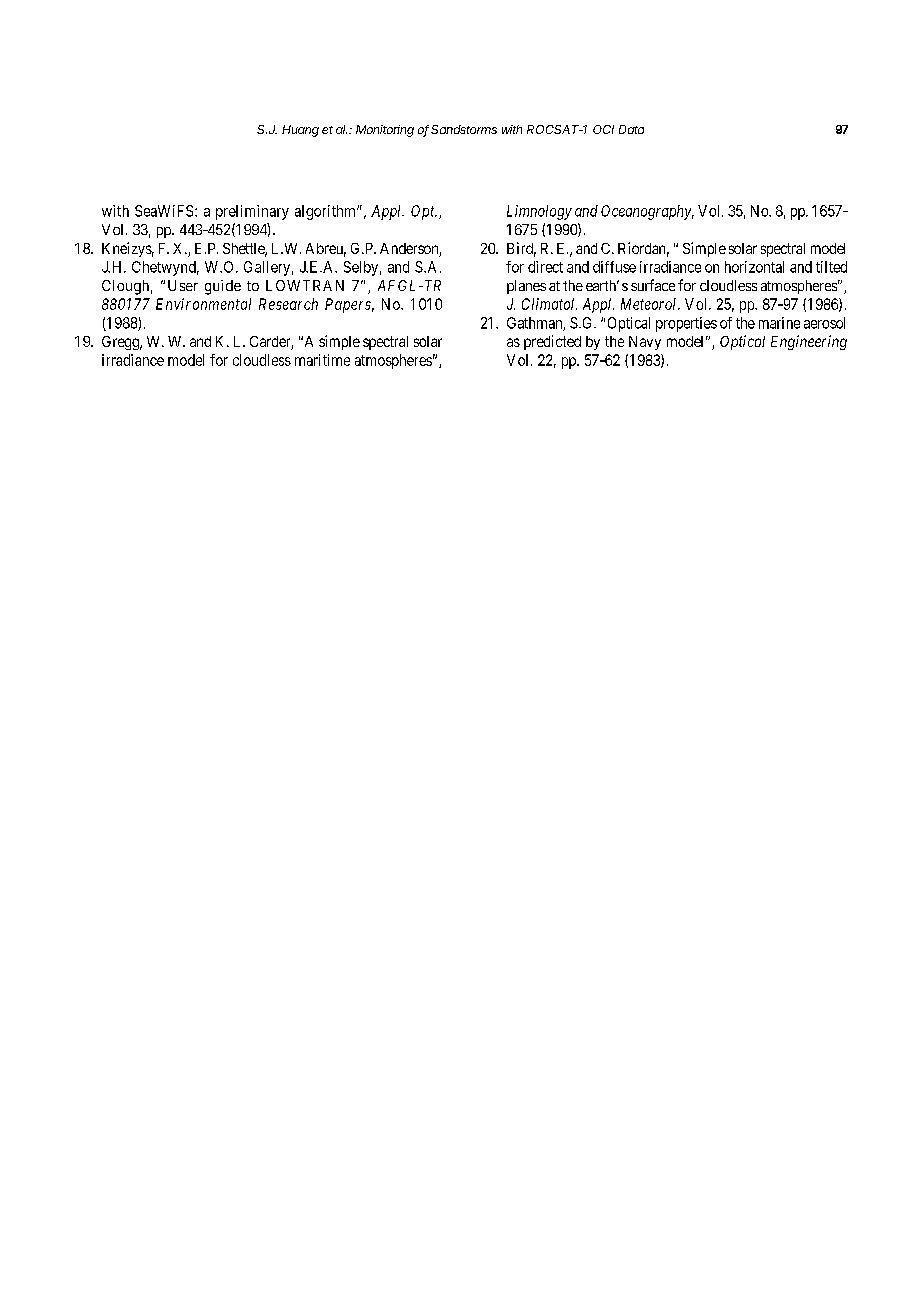 The width and height of the document is (924, 1308). I want to click on direct, so click(545, 267).
